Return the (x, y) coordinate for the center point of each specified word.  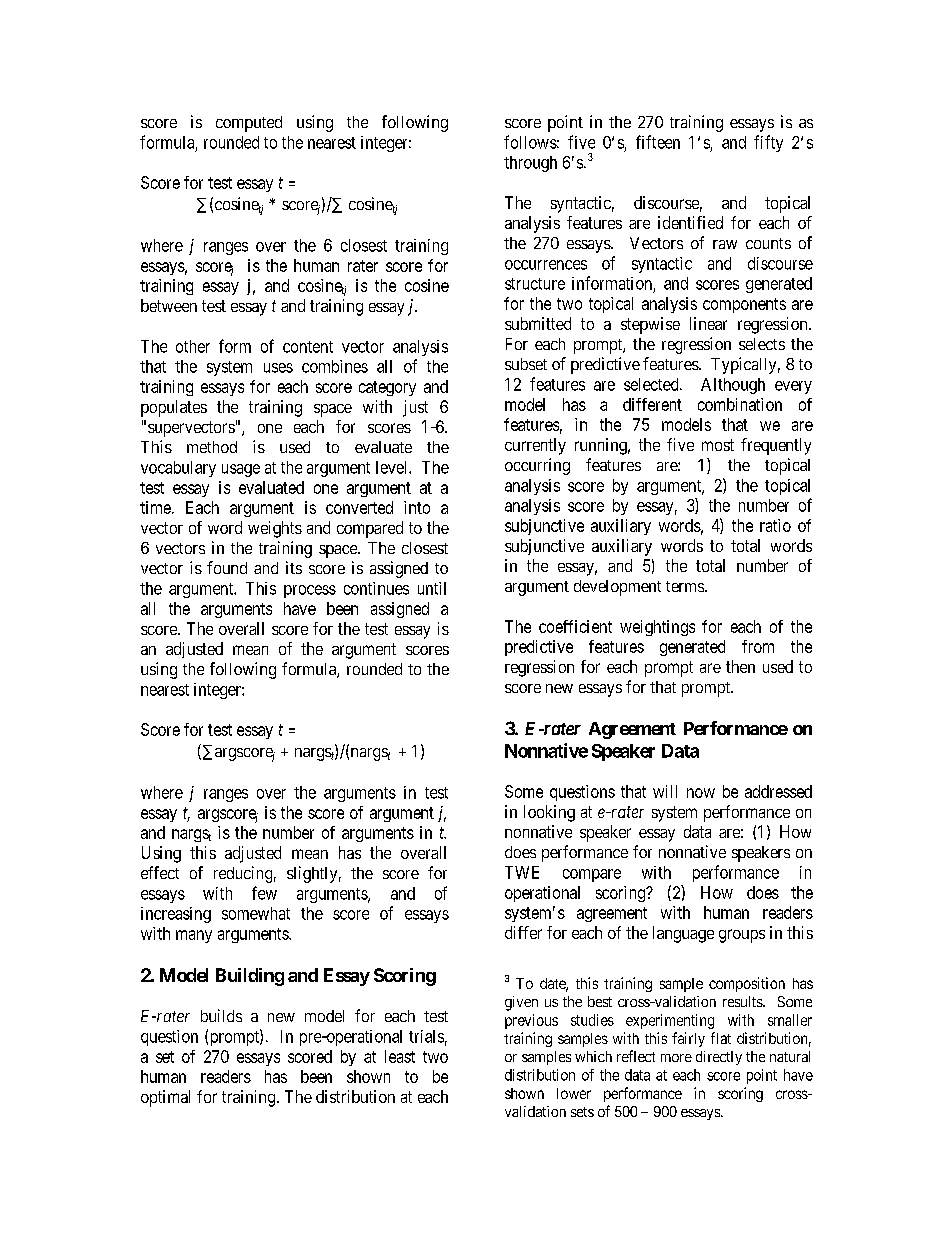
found (227, 567)
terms (686, 586)
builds (221, 1015)
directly (719, 1058)
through (530, 164)
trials (426, 1036)
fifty (768, 143)
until (432, 588)
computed (249, 124)
